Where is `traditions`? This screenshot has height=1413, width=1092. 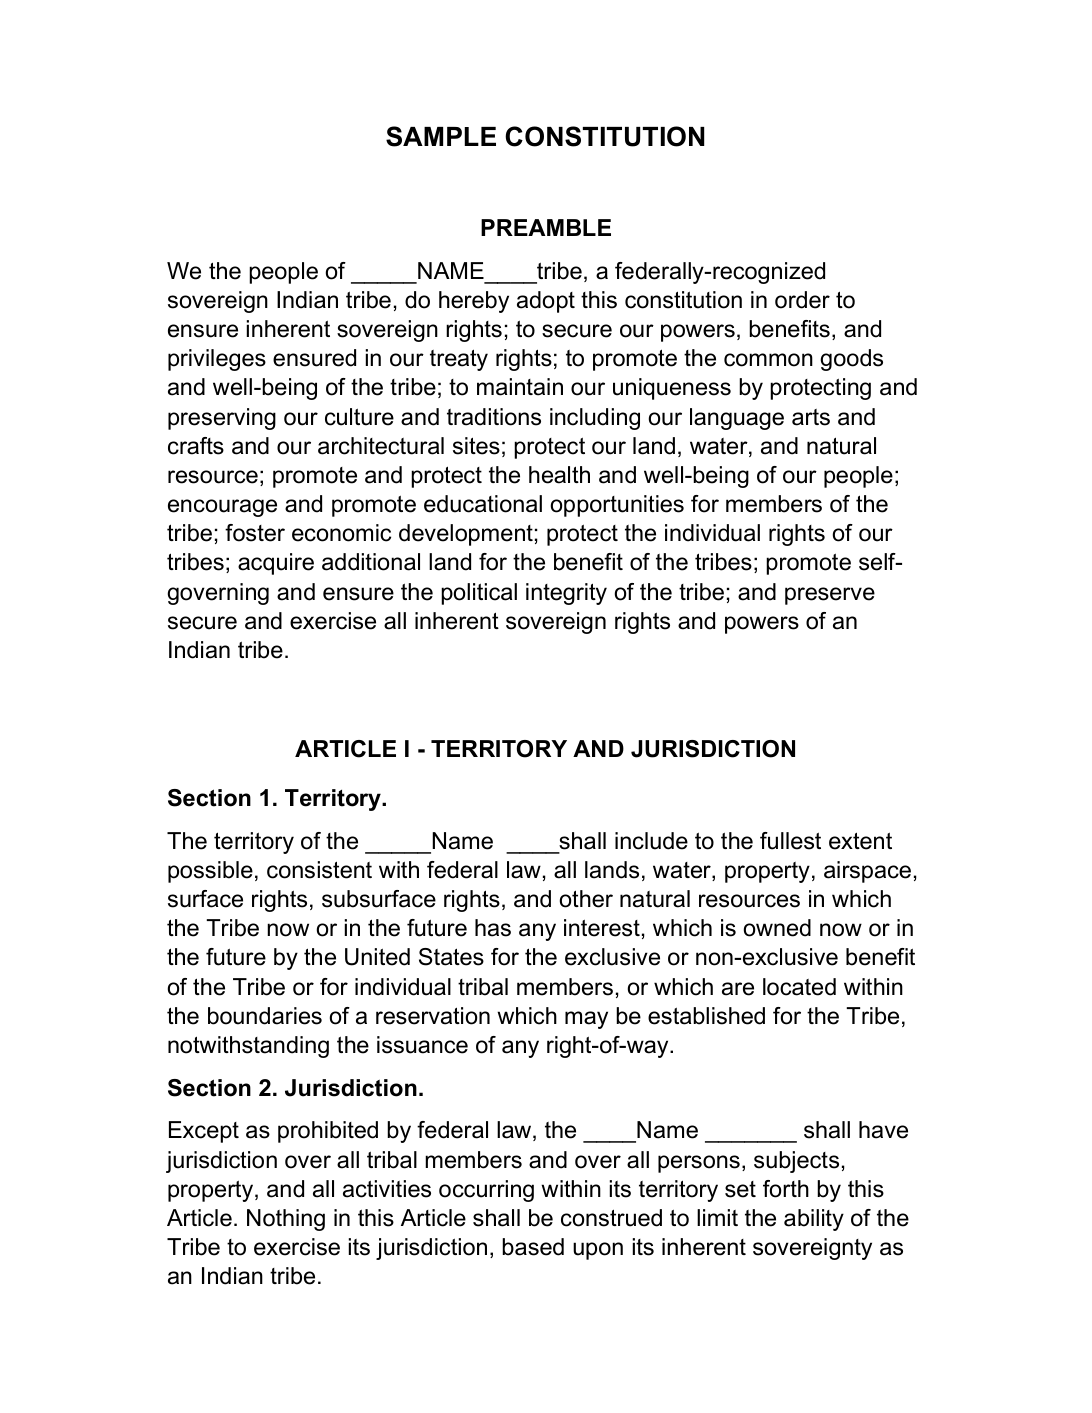 traditions is located at coordinates (494, 417).
